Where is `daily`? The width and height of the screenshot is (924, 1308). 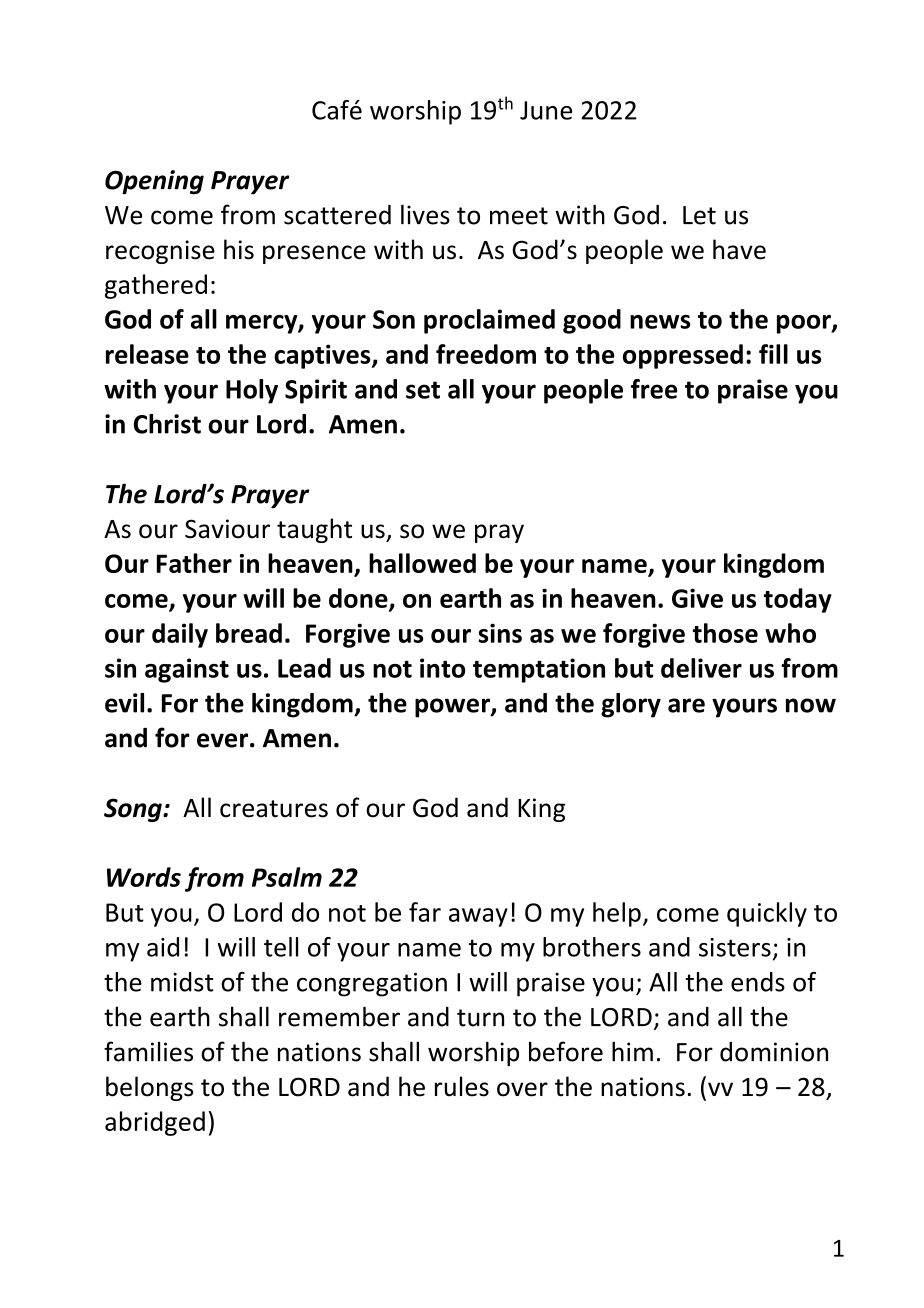 daily is located at coordinates (180, 635).
